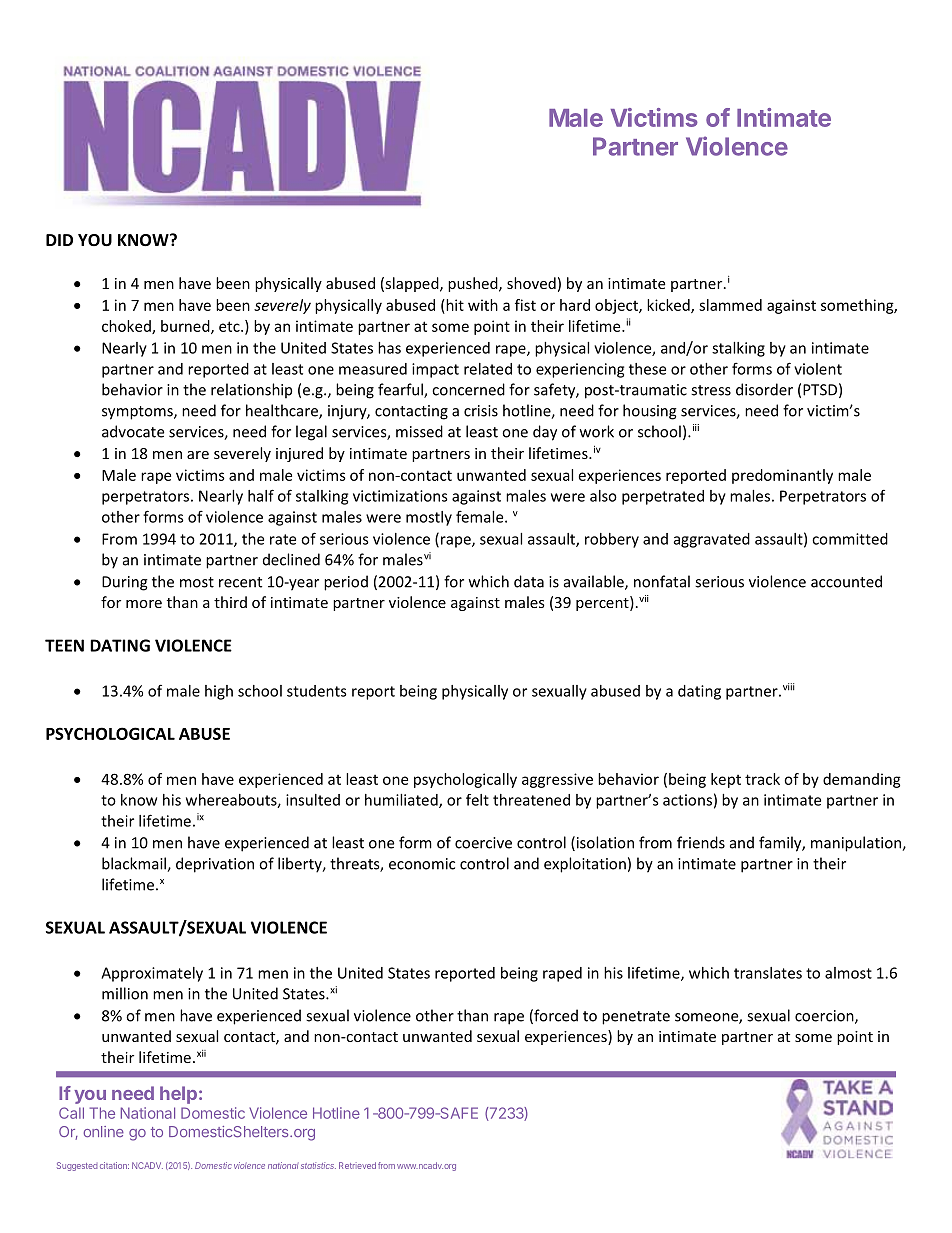  What do you see at coordinates (104, 1131) in the page?
I see `online` at bounding box center [104, 1131].
